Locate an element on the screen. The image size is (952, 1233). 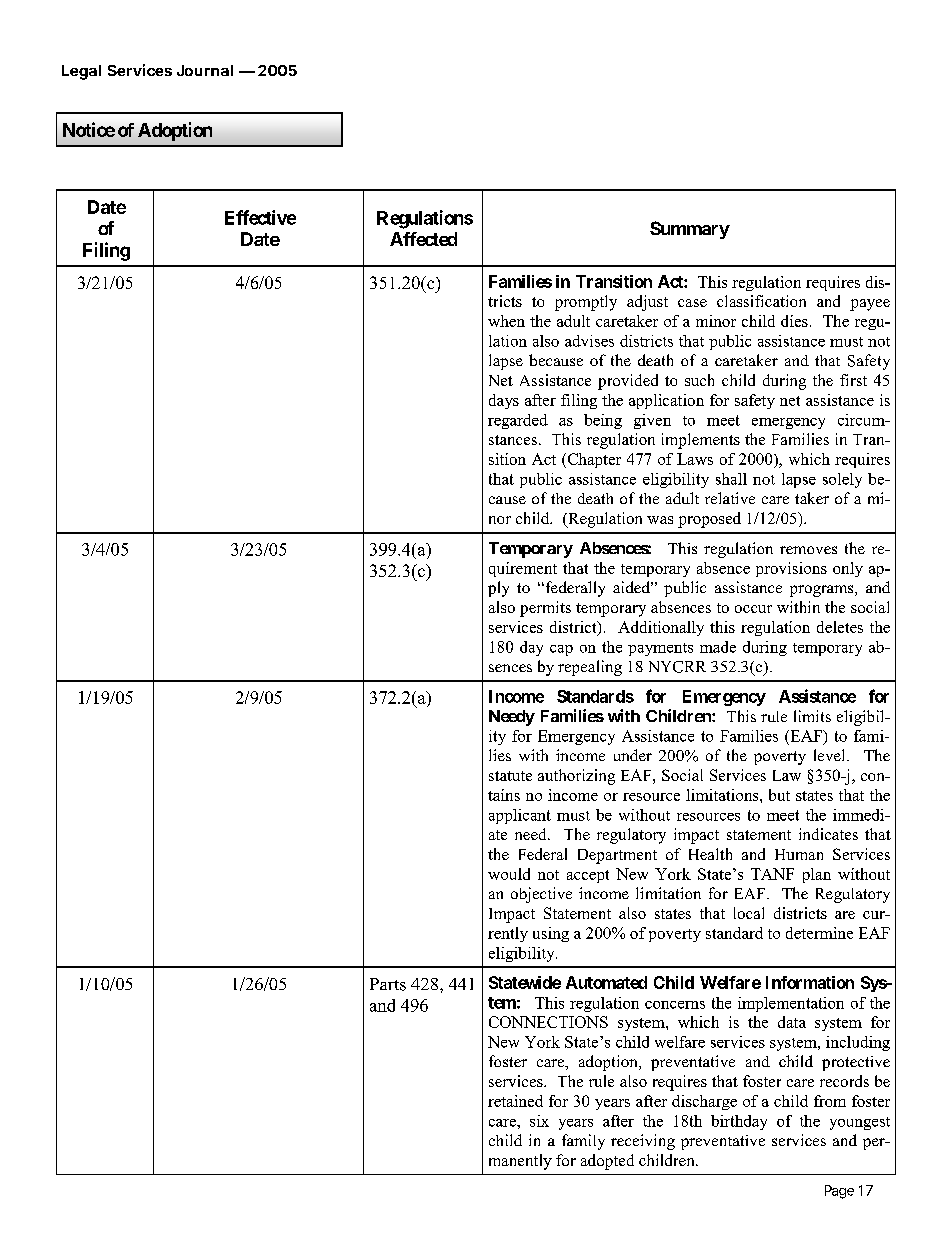
retained is located at coordinates (515, 1101).
